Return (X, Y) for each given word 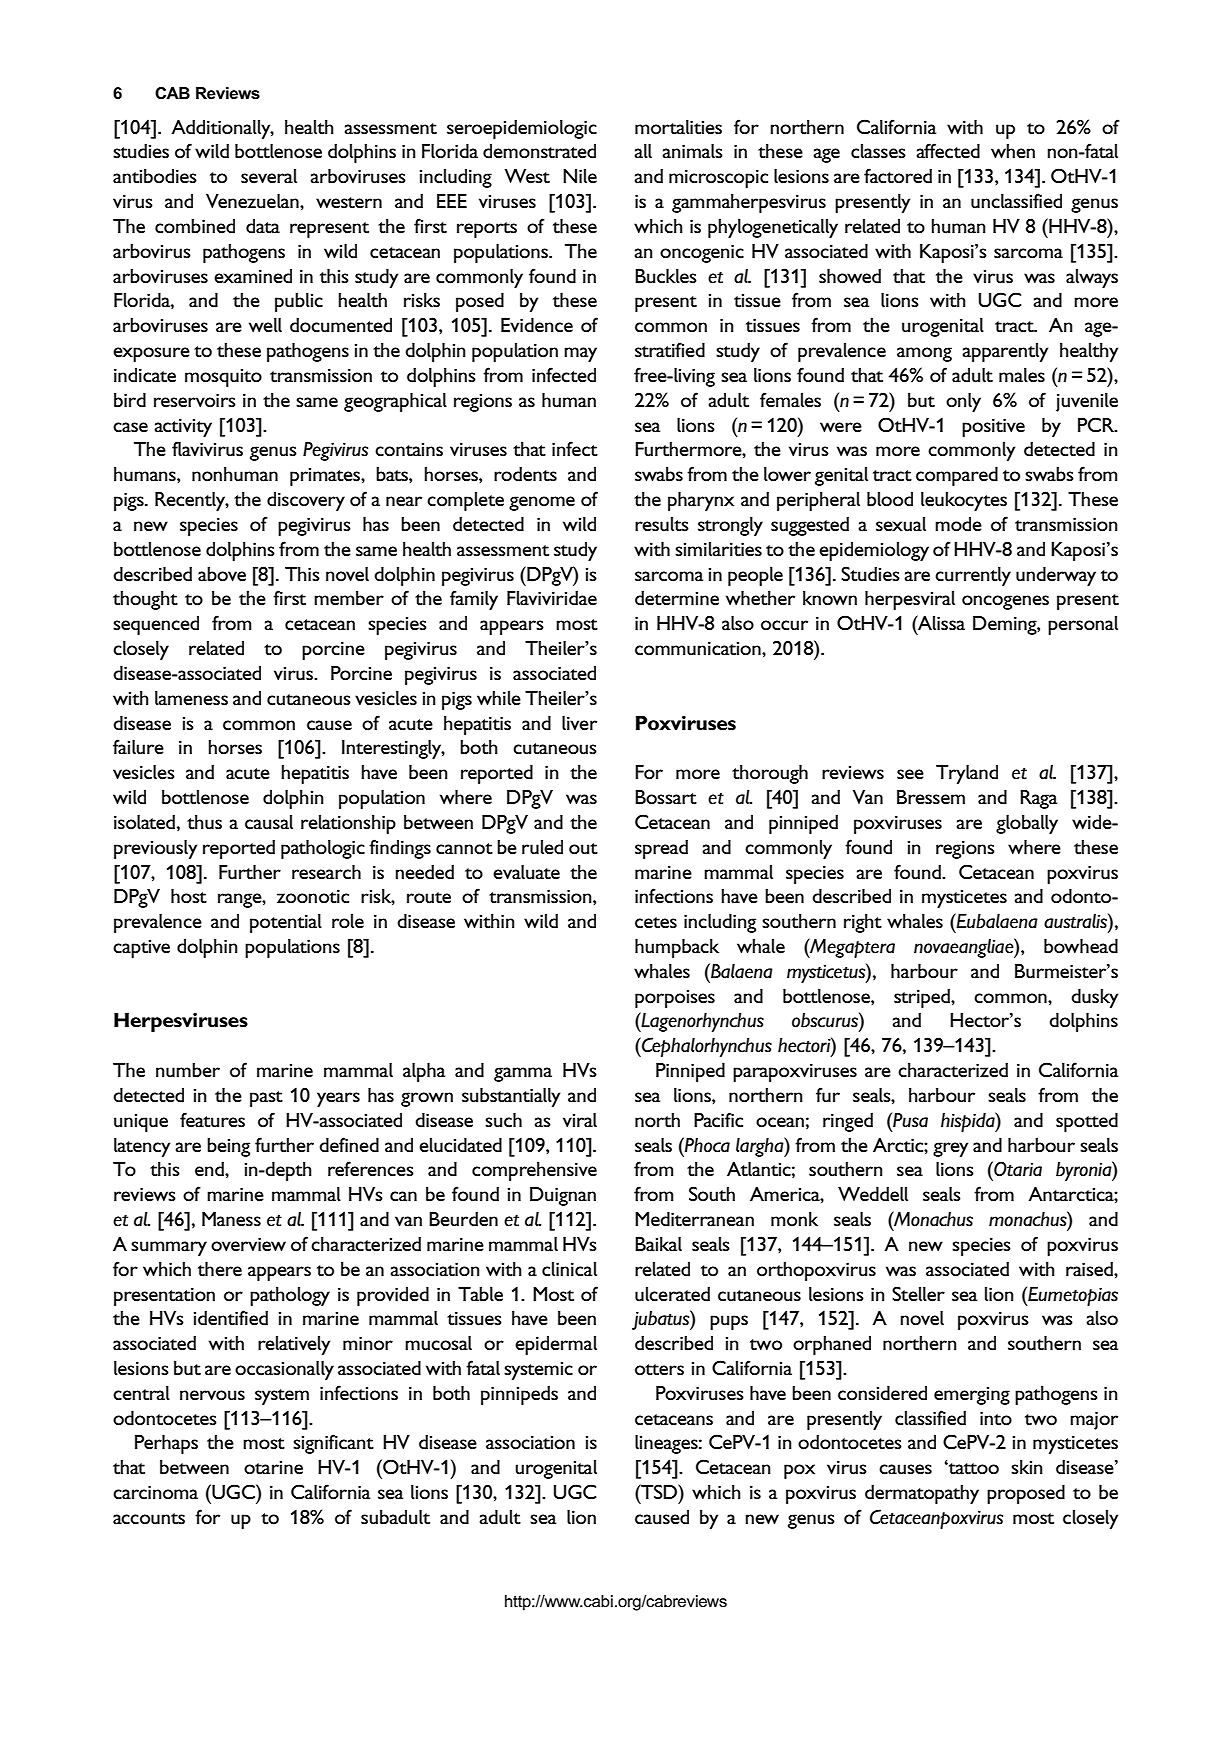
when (1013, 151)
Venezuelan (253, 201)
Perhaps (166, 1444)
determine (677, 598)
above (222, 574)
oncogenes (1005, 602)
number (188, 1070)
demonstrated (539, 151)
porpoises (675, 999)
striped (923, 998)
